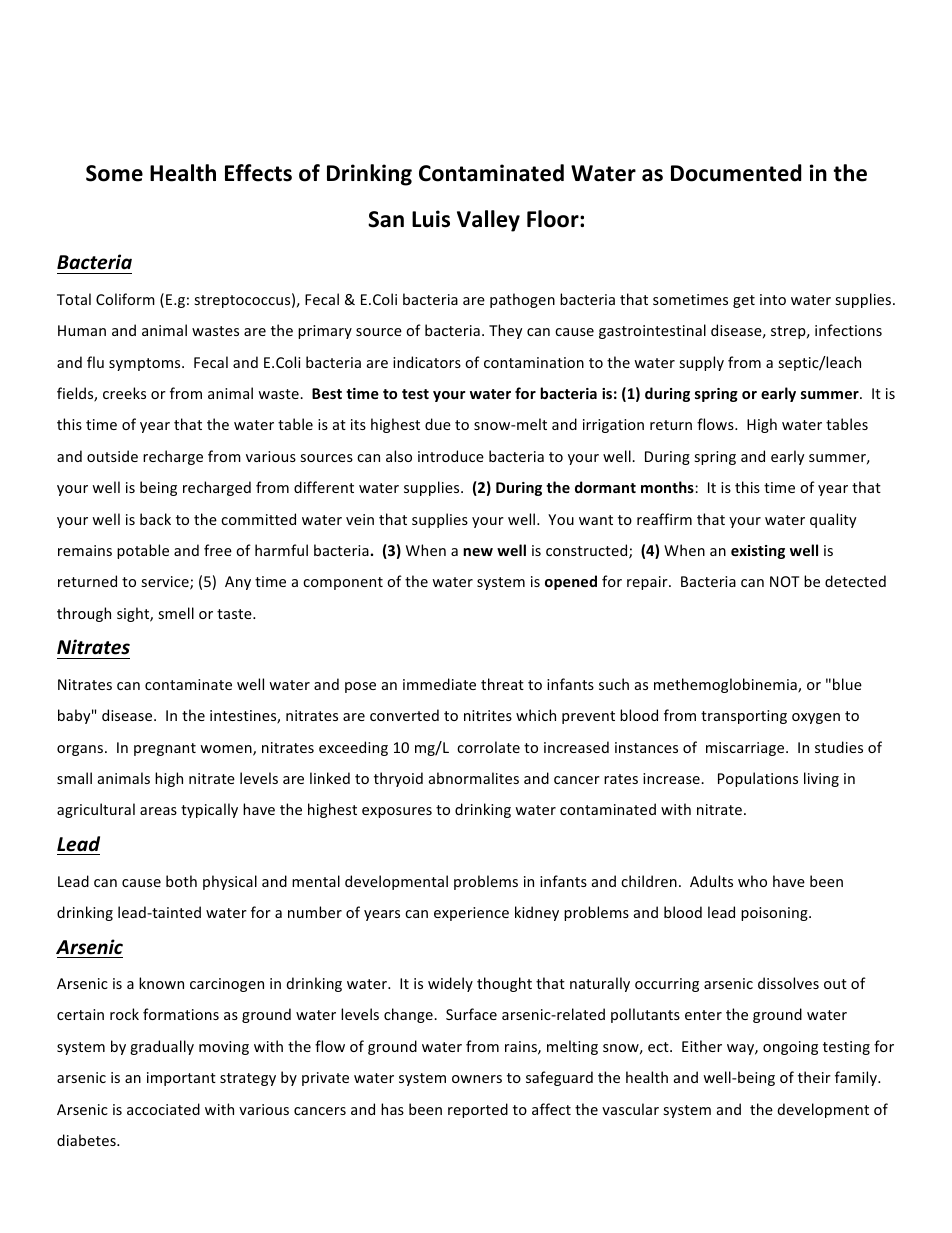 The width and height of the screenshot is (952, 1233). What do you see at coordinates (736, 173) in the screenshot?
I see `Documented` at bounding box center [736, 173].
